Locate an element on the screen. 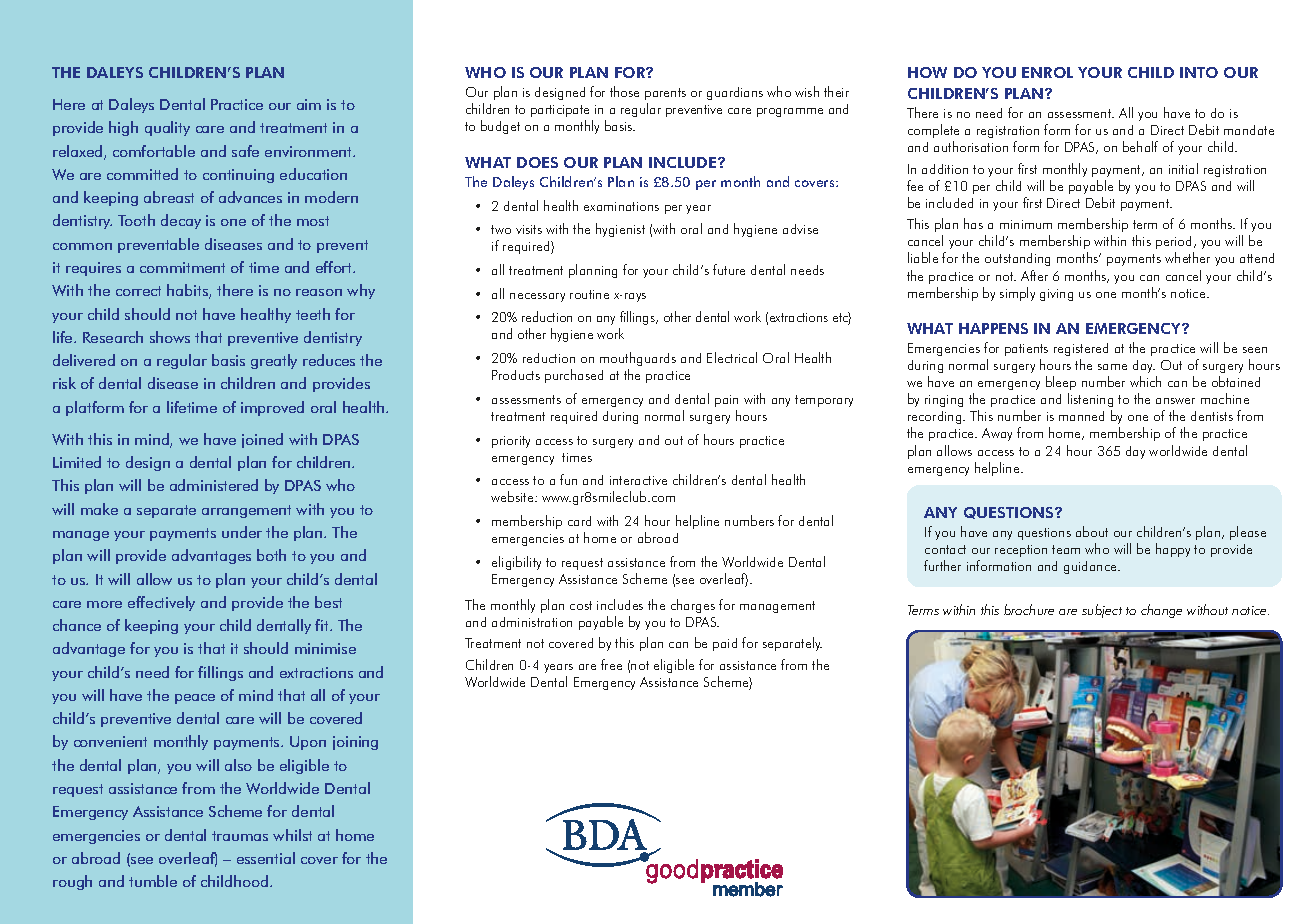 This screenshot has height=924, width=1308. essential is located at coordinates (266, 858).
